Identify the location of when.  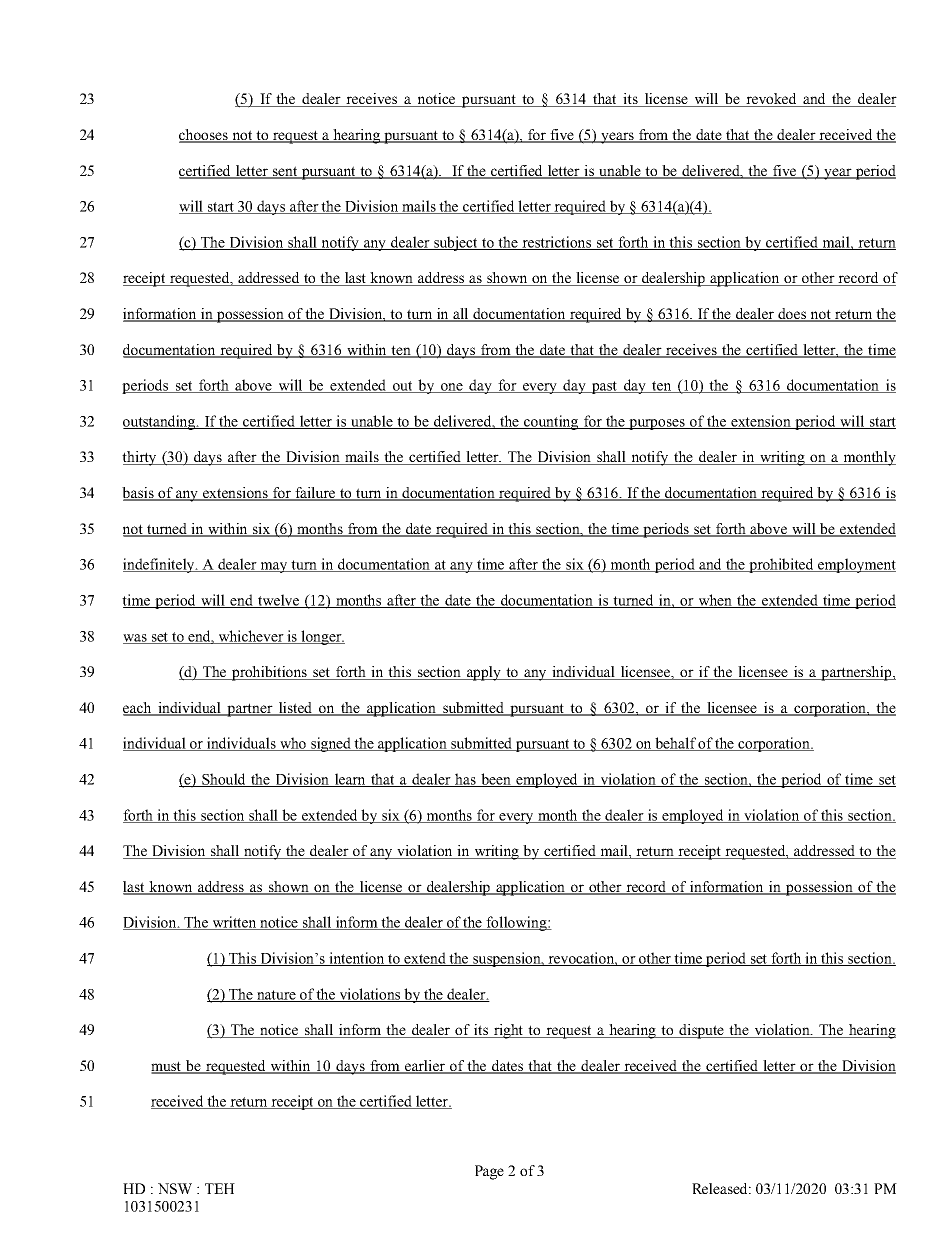
(715, 601).
